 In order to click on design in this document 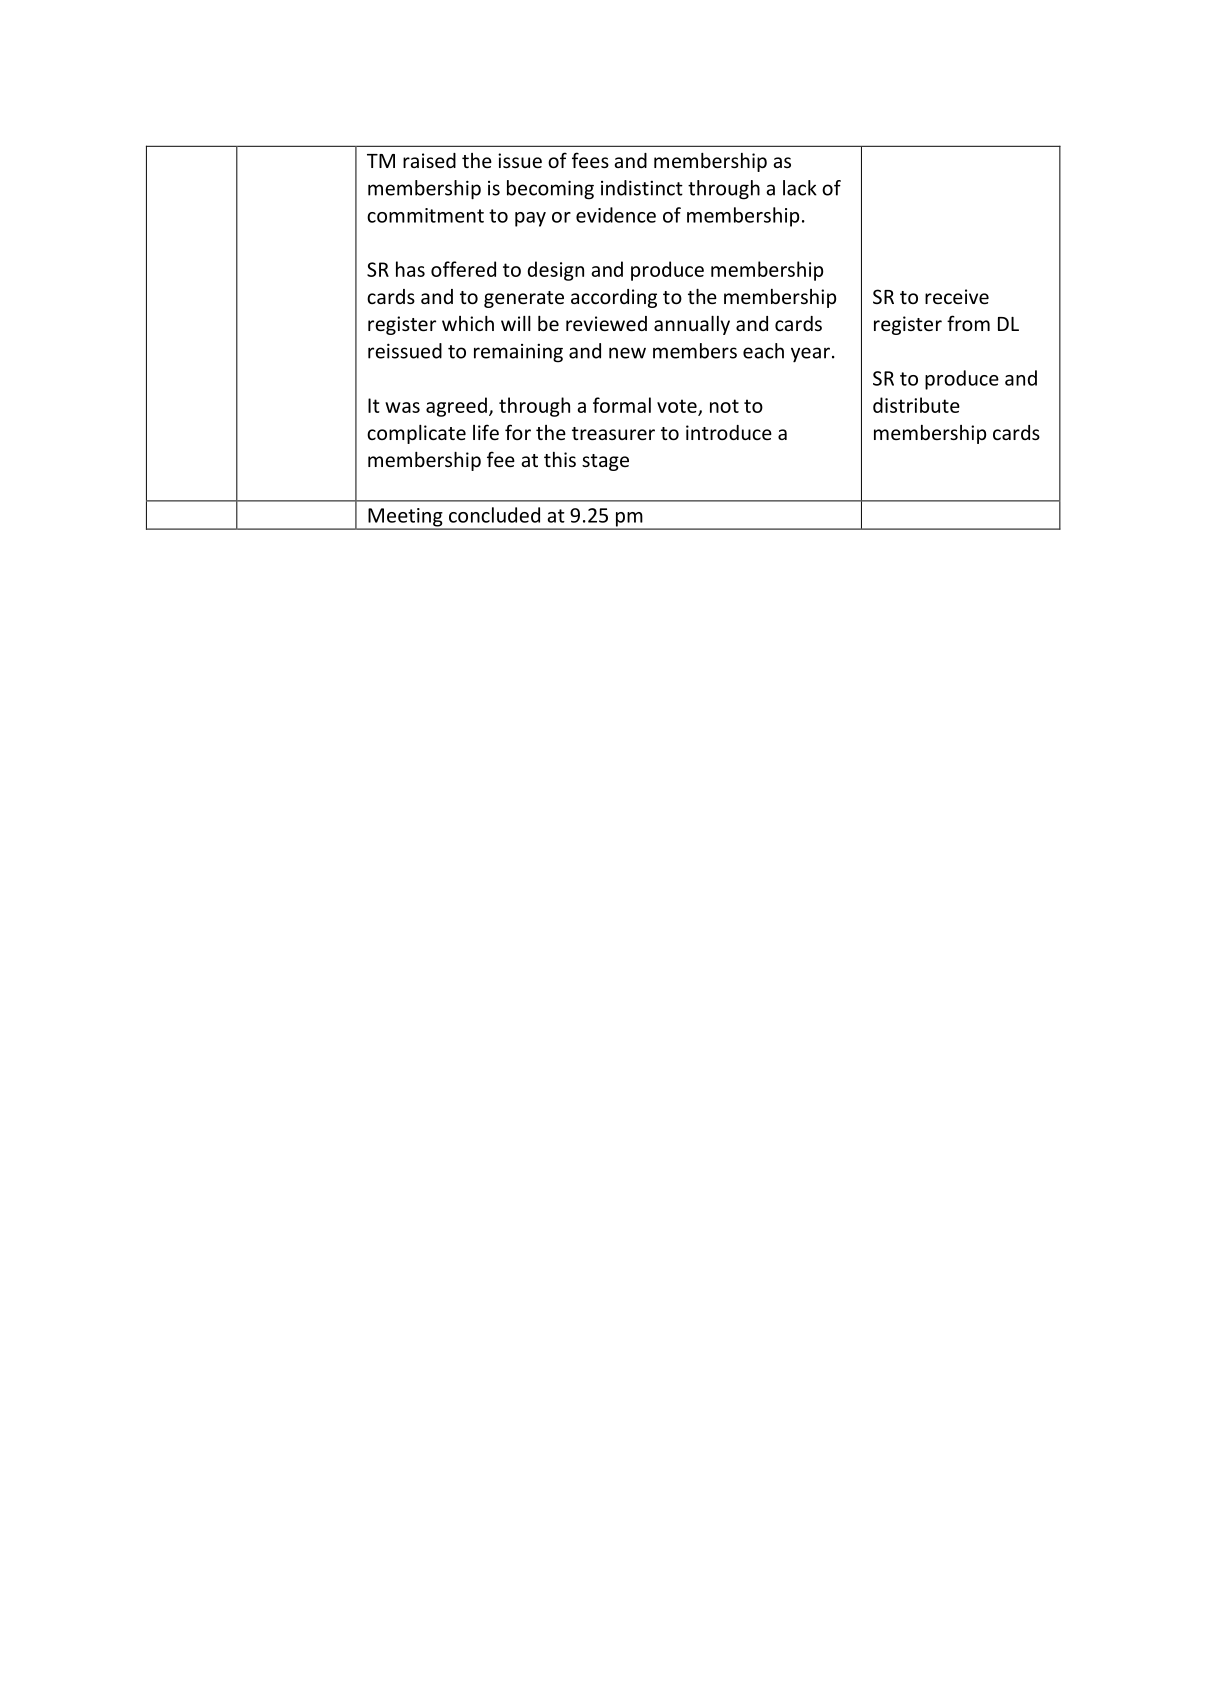, I will do `click(556, 271)`.
